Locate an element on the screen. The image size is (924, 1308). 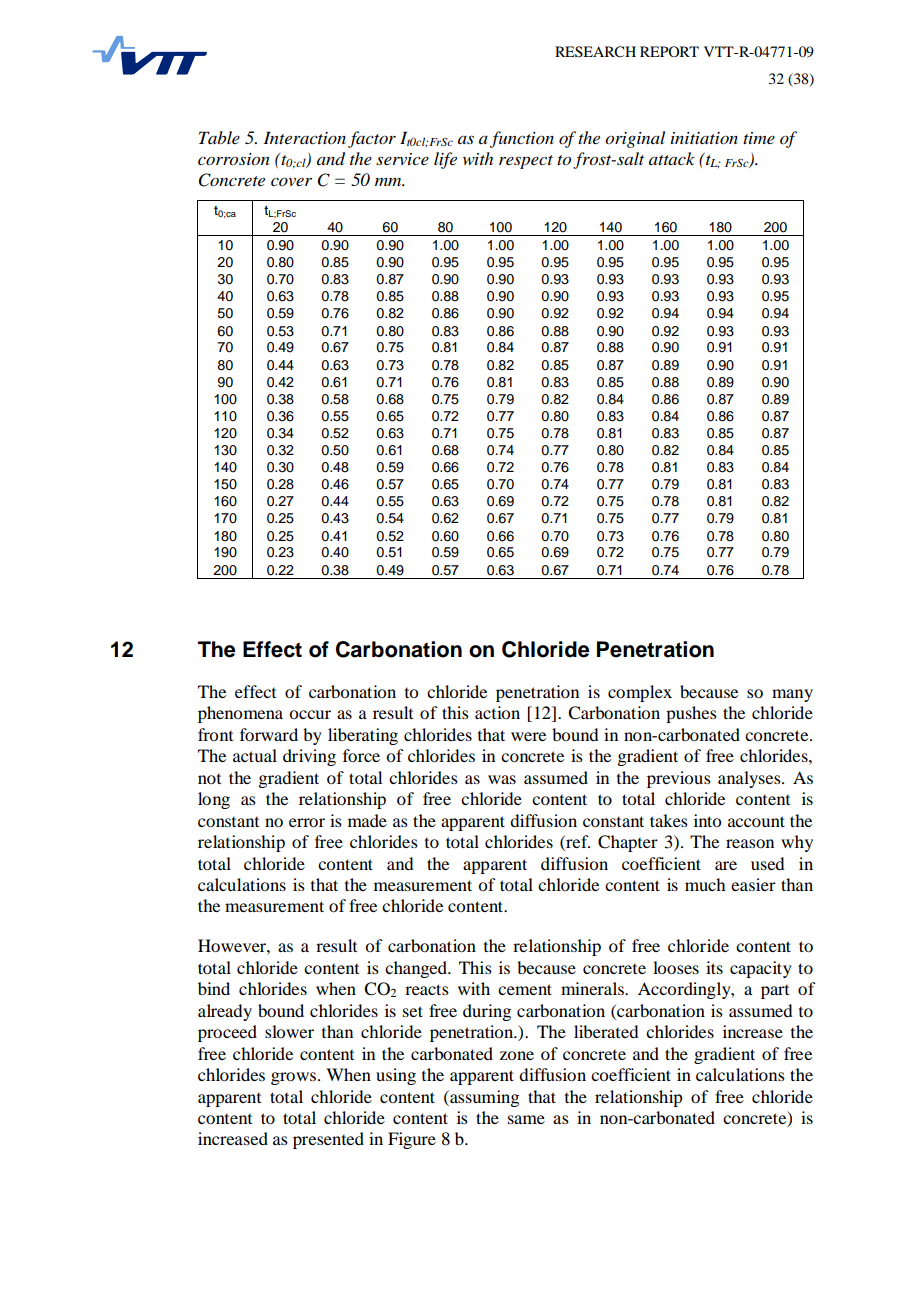
respect is located at coordinates (526, 162).
